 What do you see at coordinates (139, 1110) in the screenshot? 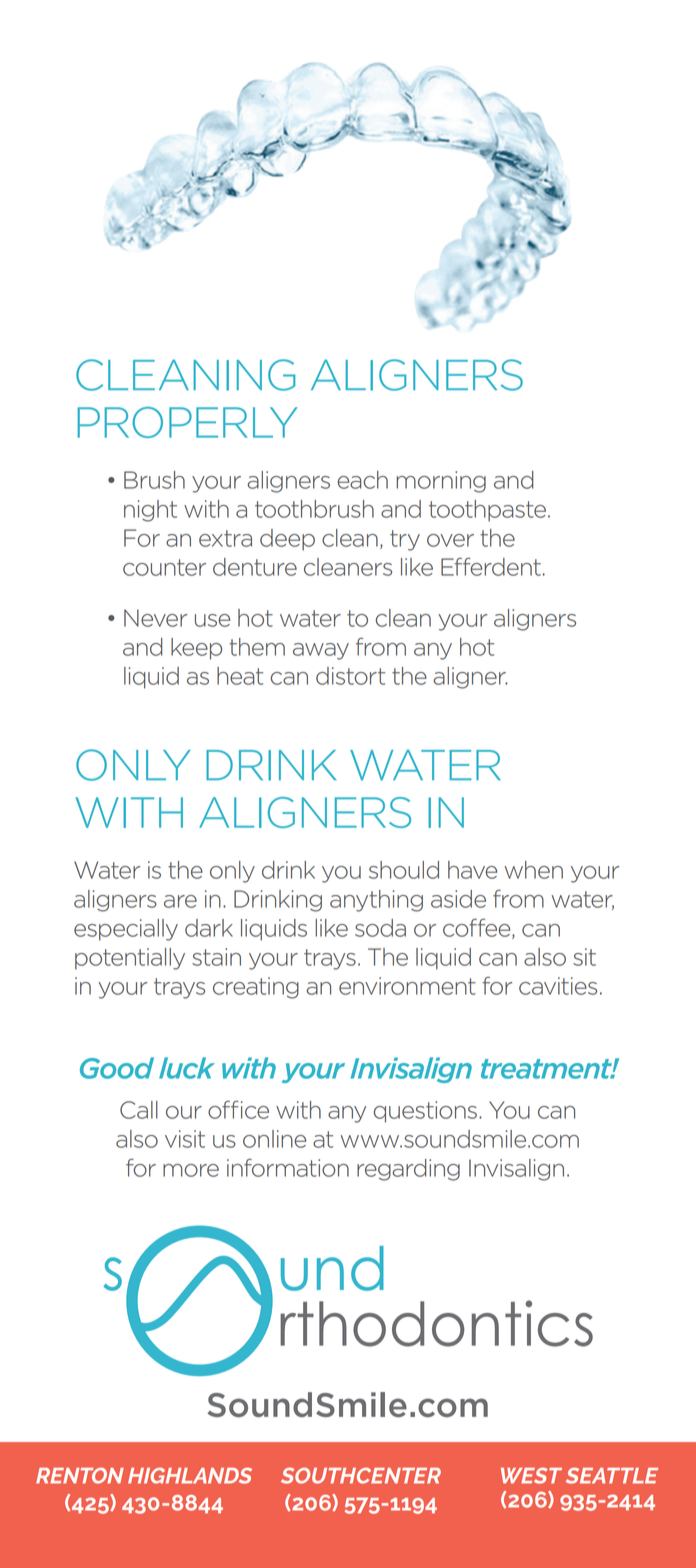
I see `Call` at bounding box center [139, 1110].
